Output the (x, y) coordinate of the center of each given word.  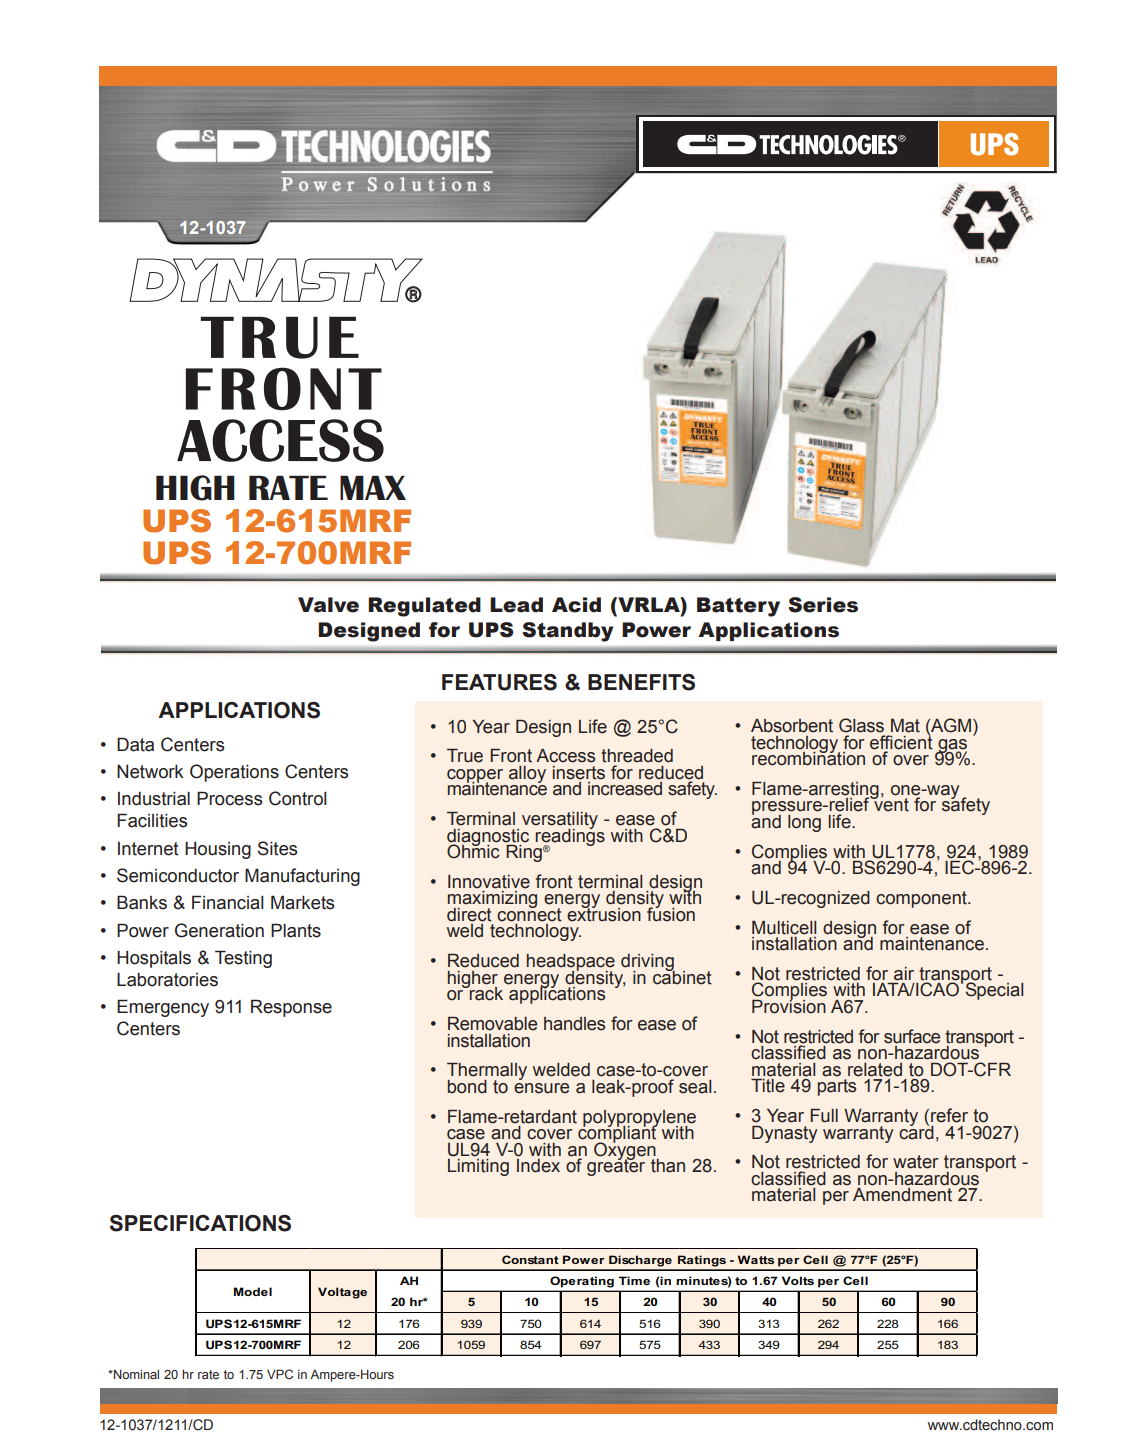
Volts (798, 1280)
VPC (280, 1374)
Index (538, 1164)
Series (823, 605)
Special (994, 991)
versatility (560, 821)
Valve (328, 605)
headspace (571, 963)
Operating (582, 1282)
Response (291, 1008)
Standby (567, 632)
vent (890, 804)
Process (229, 798)
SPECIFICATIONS (200, 1223)
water (916, 1162)
